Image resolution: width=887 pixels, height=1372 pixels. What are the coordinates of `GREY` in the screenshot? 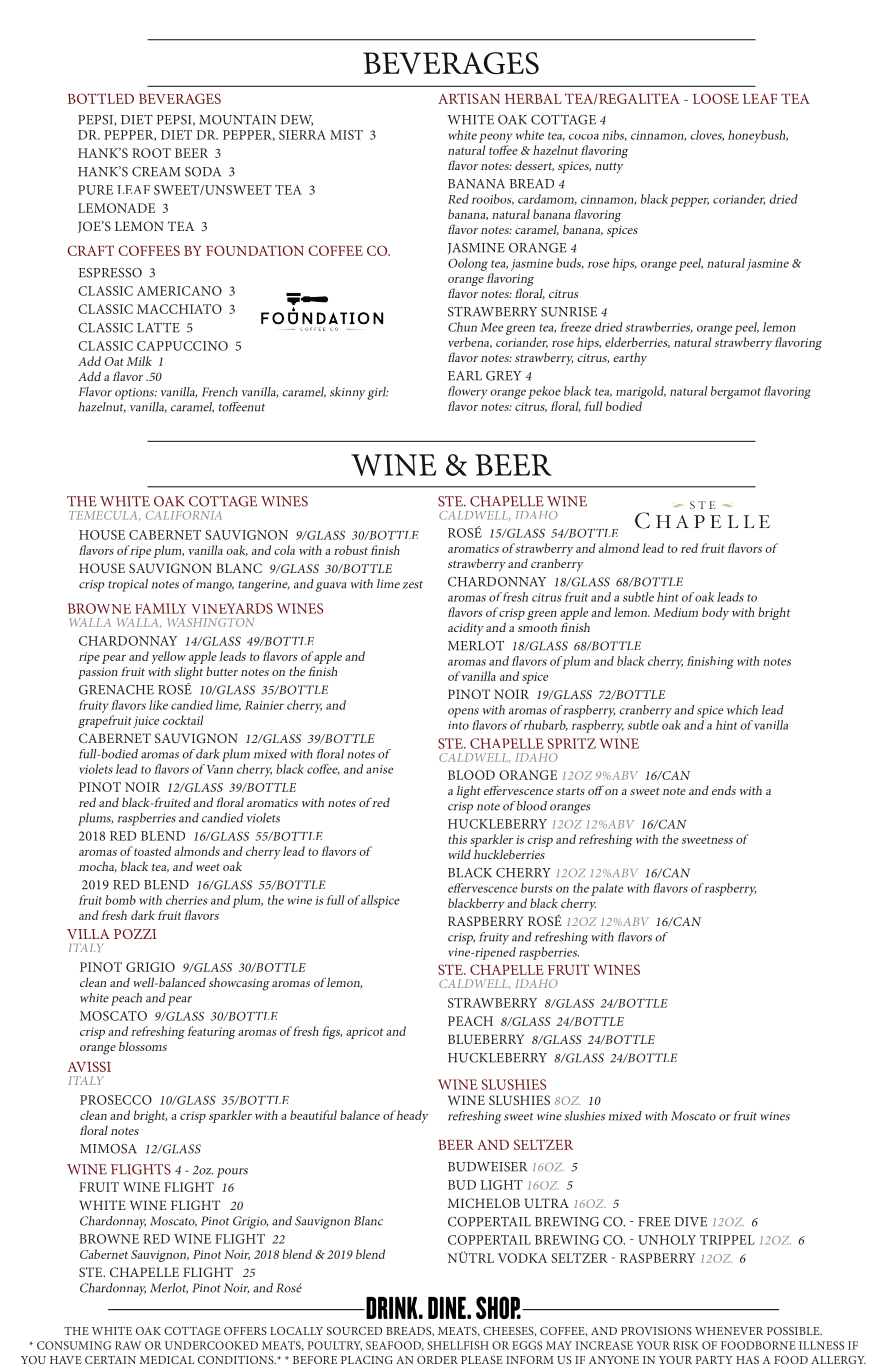 It's located at (504, 376).
